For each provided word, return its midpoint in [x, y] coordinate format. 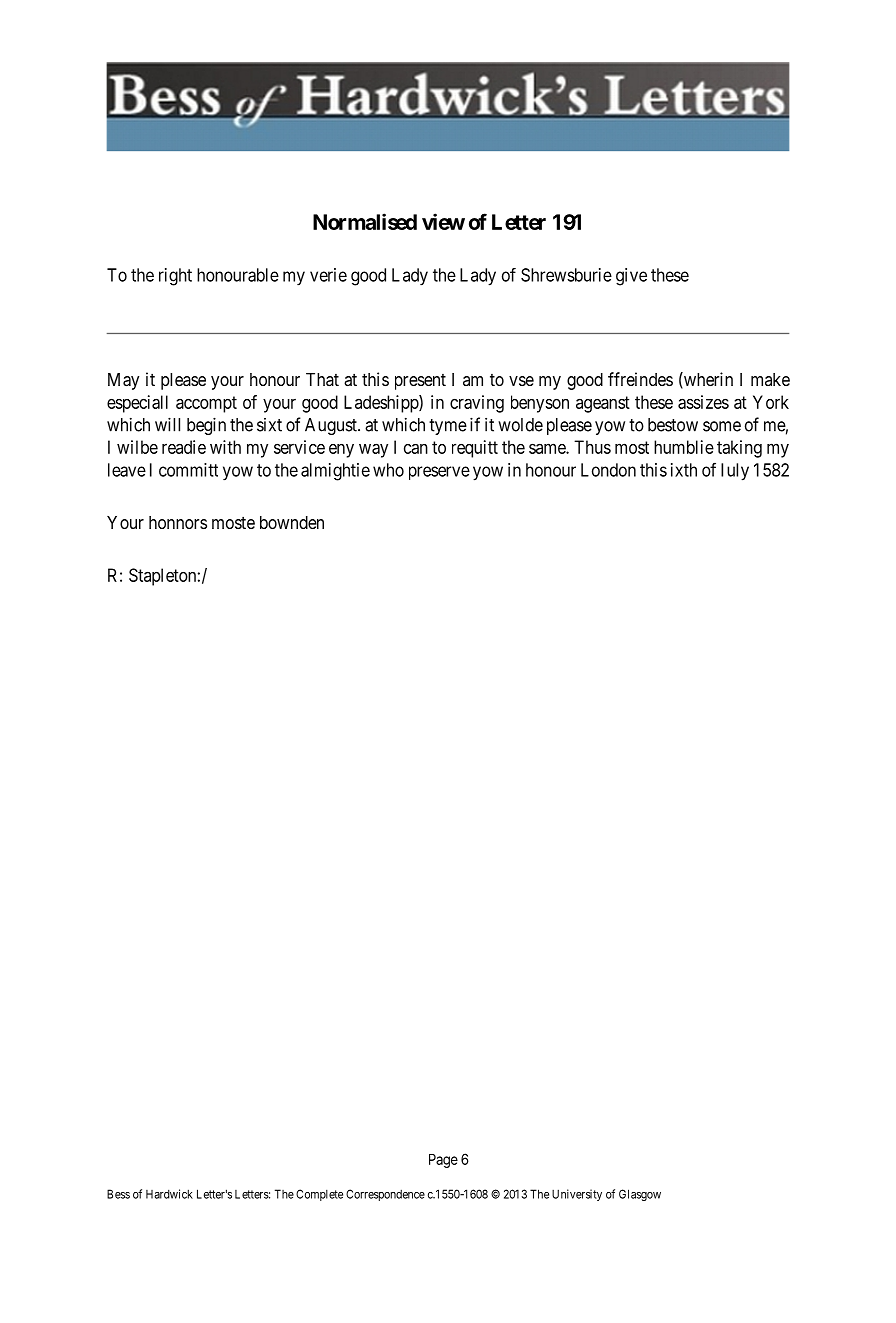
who [388, 470]
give [631, 277]
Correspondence [385, 1195]
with [225, 447]
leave [127, 470]
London [608, 470]
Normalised [365, 221]
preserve [439, 473]
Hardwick [169, 1194]
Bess [118, 1194]
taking [739, 449]
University [577, 1195]
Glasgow [640, 1195]
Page [443, 1161]
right [175, 277]
